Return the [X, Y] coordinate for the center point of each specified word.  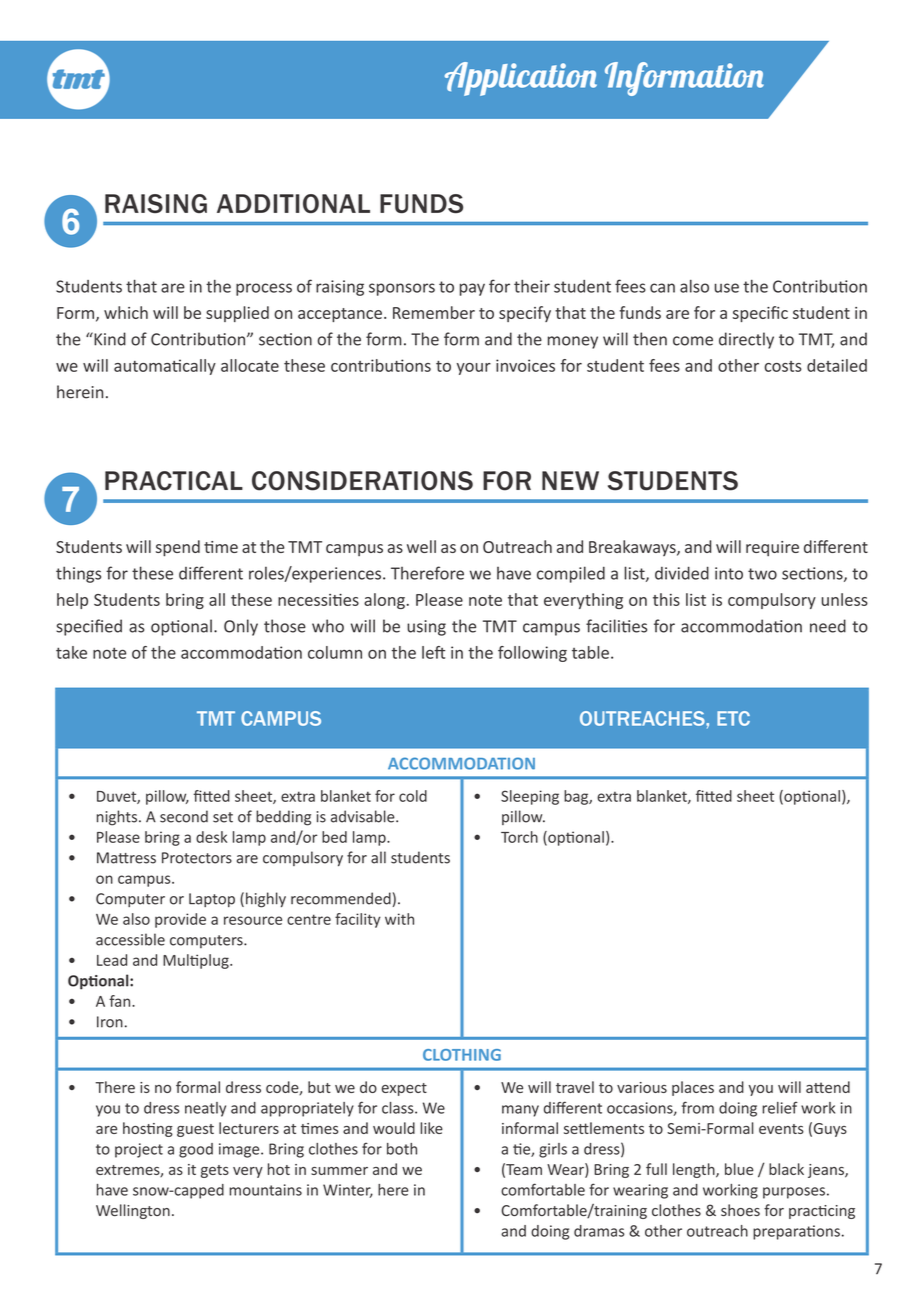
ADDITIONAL [293, 203]
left [433, 652]
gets [215, 1171]
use [727, 288]
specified [89, 627]
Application [521, 79]
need [828, 626]
